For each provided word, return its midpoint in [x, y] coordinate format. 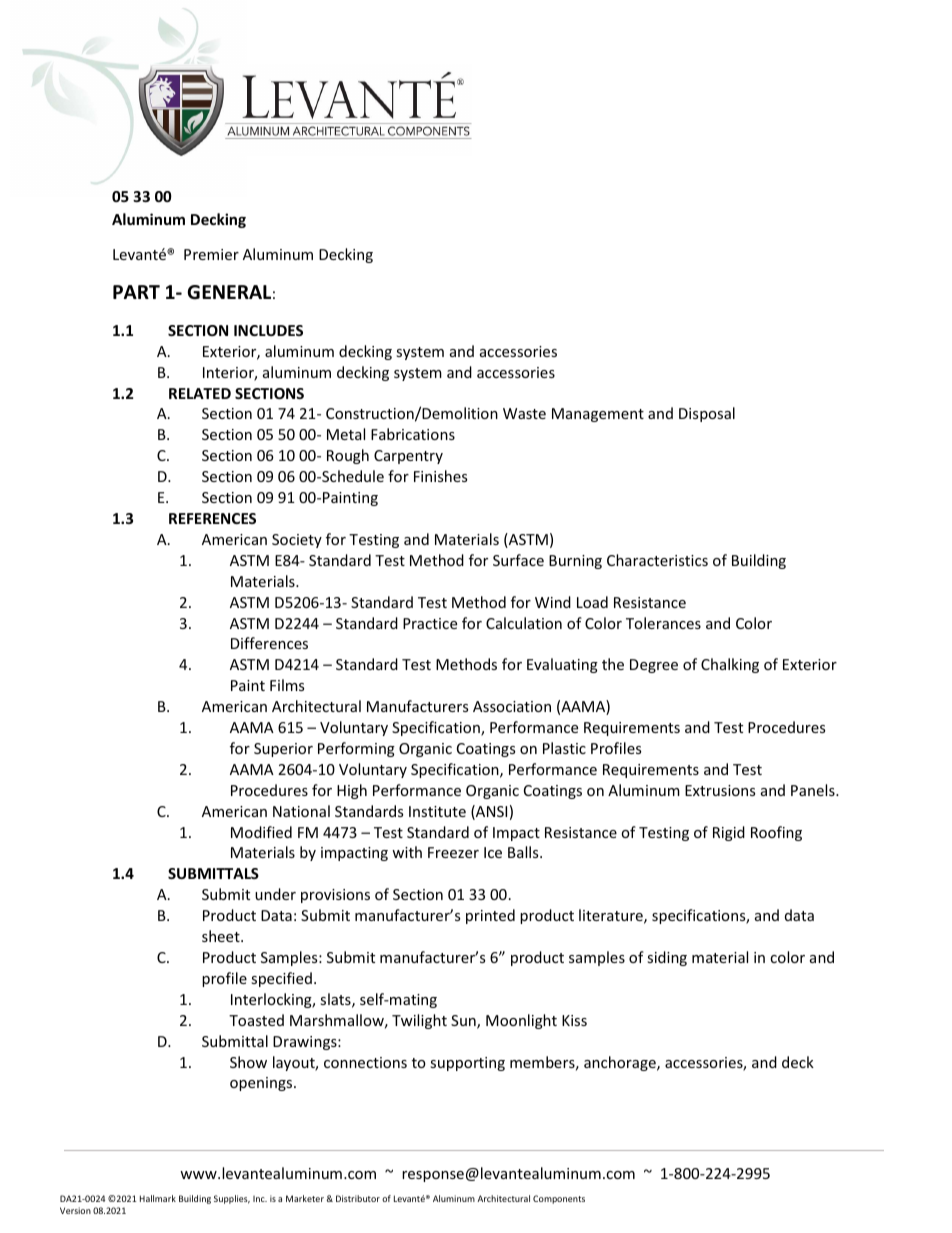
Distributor [358, 1198]
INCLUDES [268, 330]
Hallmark [158, 1198]
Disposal [707, 414]
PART [136, 292]
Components [559, 1199]
